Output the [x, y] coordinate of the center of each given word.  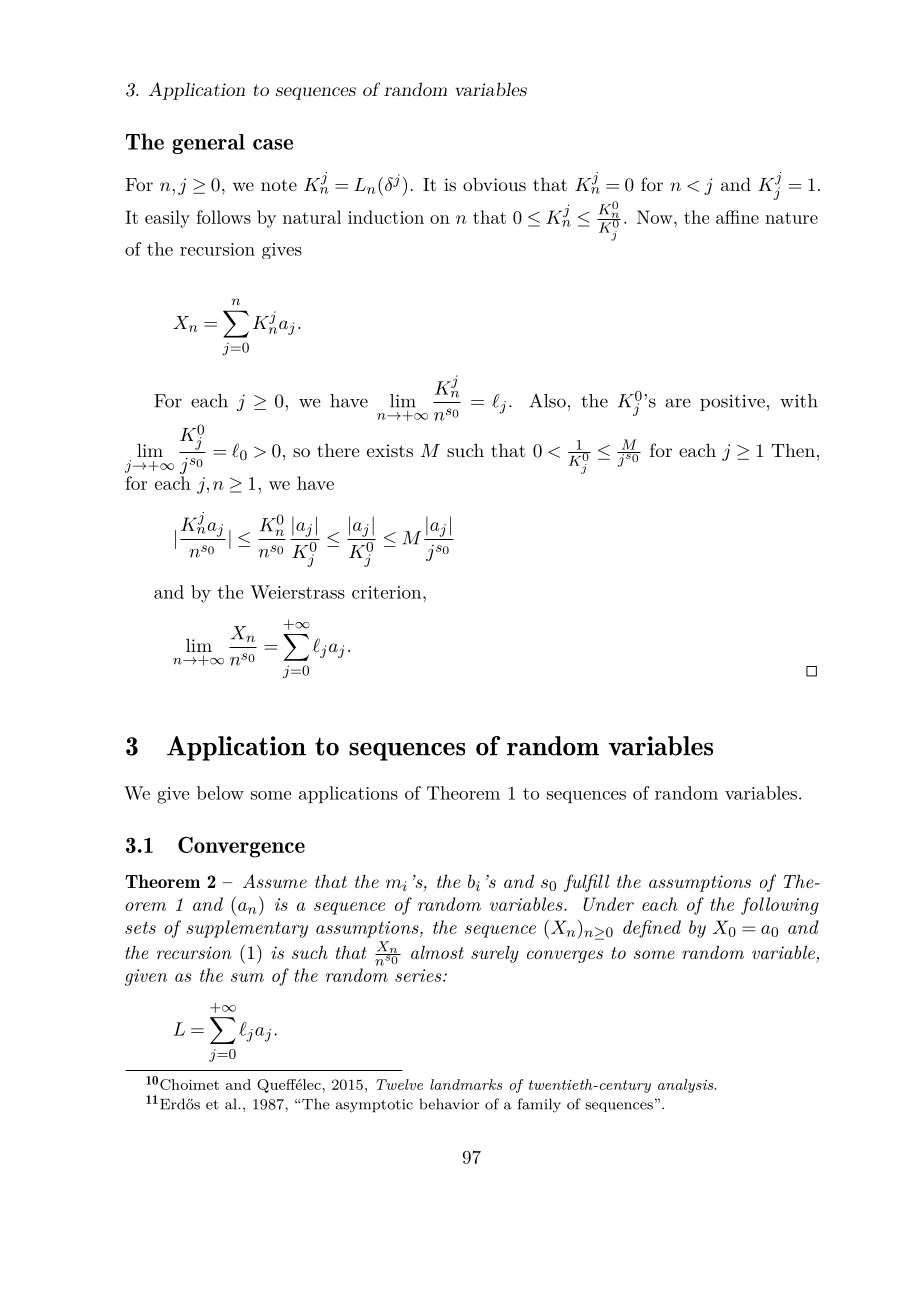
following [780, 906]
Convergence [241, 847]
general [208, 144]
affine [737, 217]
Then [793, 450]
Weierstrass [297, 592]
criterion [386, 592]
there [338, 450]
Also [547, 401]
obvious [494, 184]
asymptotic [374, 1106]
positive [732, 403]
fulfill [586, 883]
